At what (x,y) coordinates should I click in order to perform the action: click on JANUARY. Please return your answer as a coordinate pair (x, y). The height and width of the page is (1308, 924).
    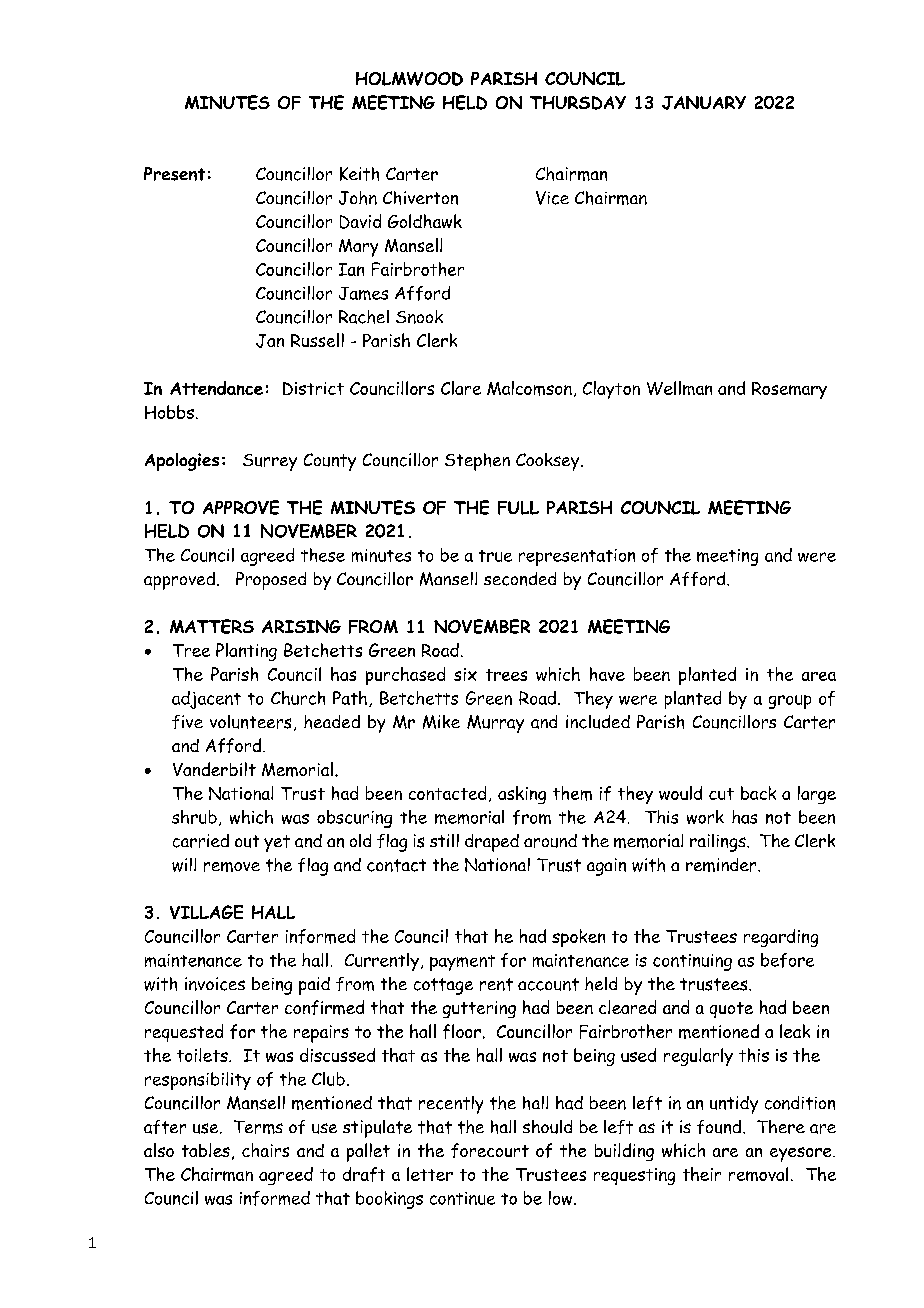
    Looking at the image, I should click on (704, 103).
